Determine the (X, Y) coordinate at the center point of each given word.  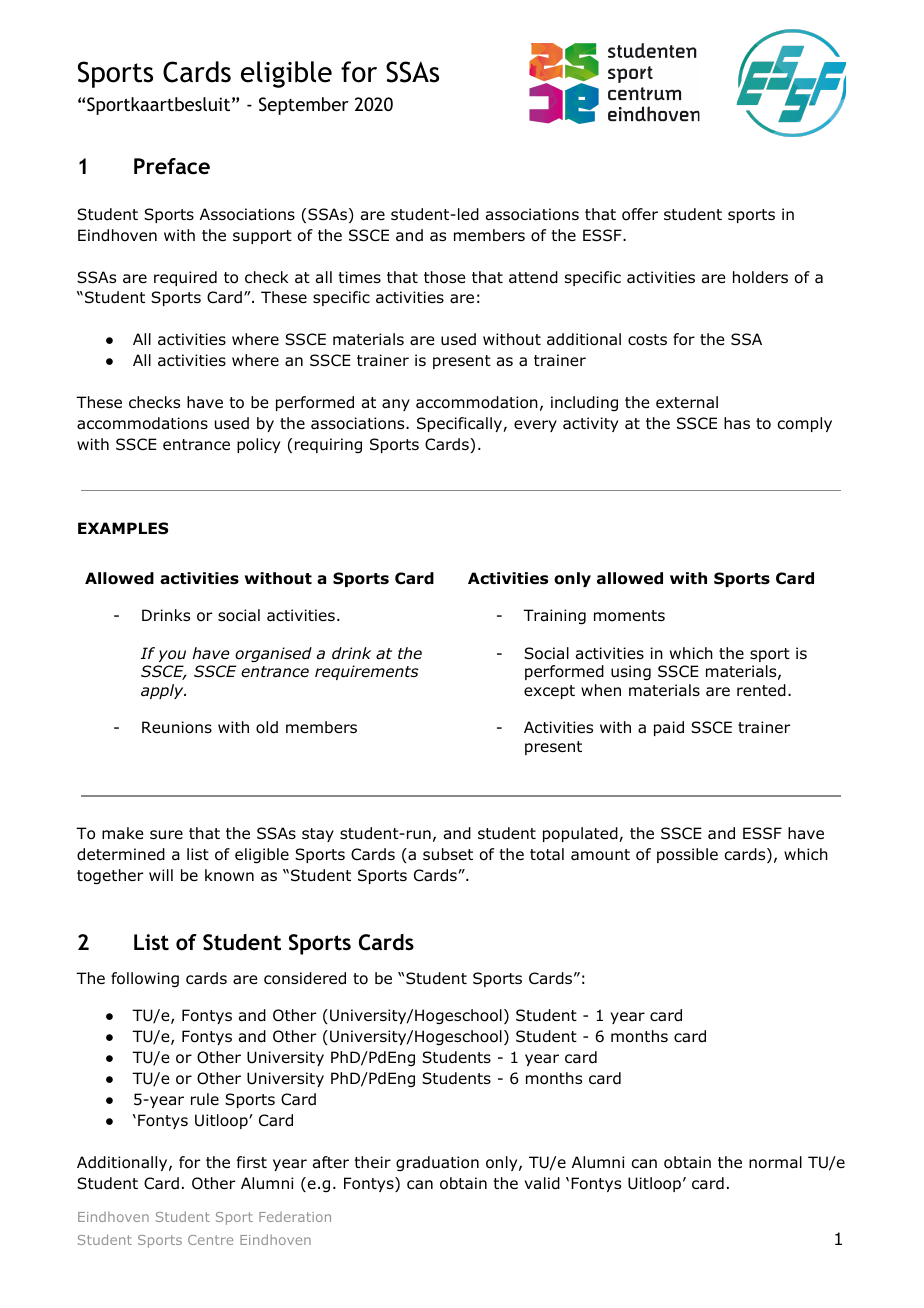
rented (761, 690)
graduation (437, 1163)
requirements (367, 672)
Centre (210, 1240)
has (737, 423)
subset (448, 854)
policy (258, 445)
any (396, 405)
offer (640, 214)
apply (163, 691)
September (304, 106)
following (145, 980)
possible (687, 855)
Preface (172, 166)
